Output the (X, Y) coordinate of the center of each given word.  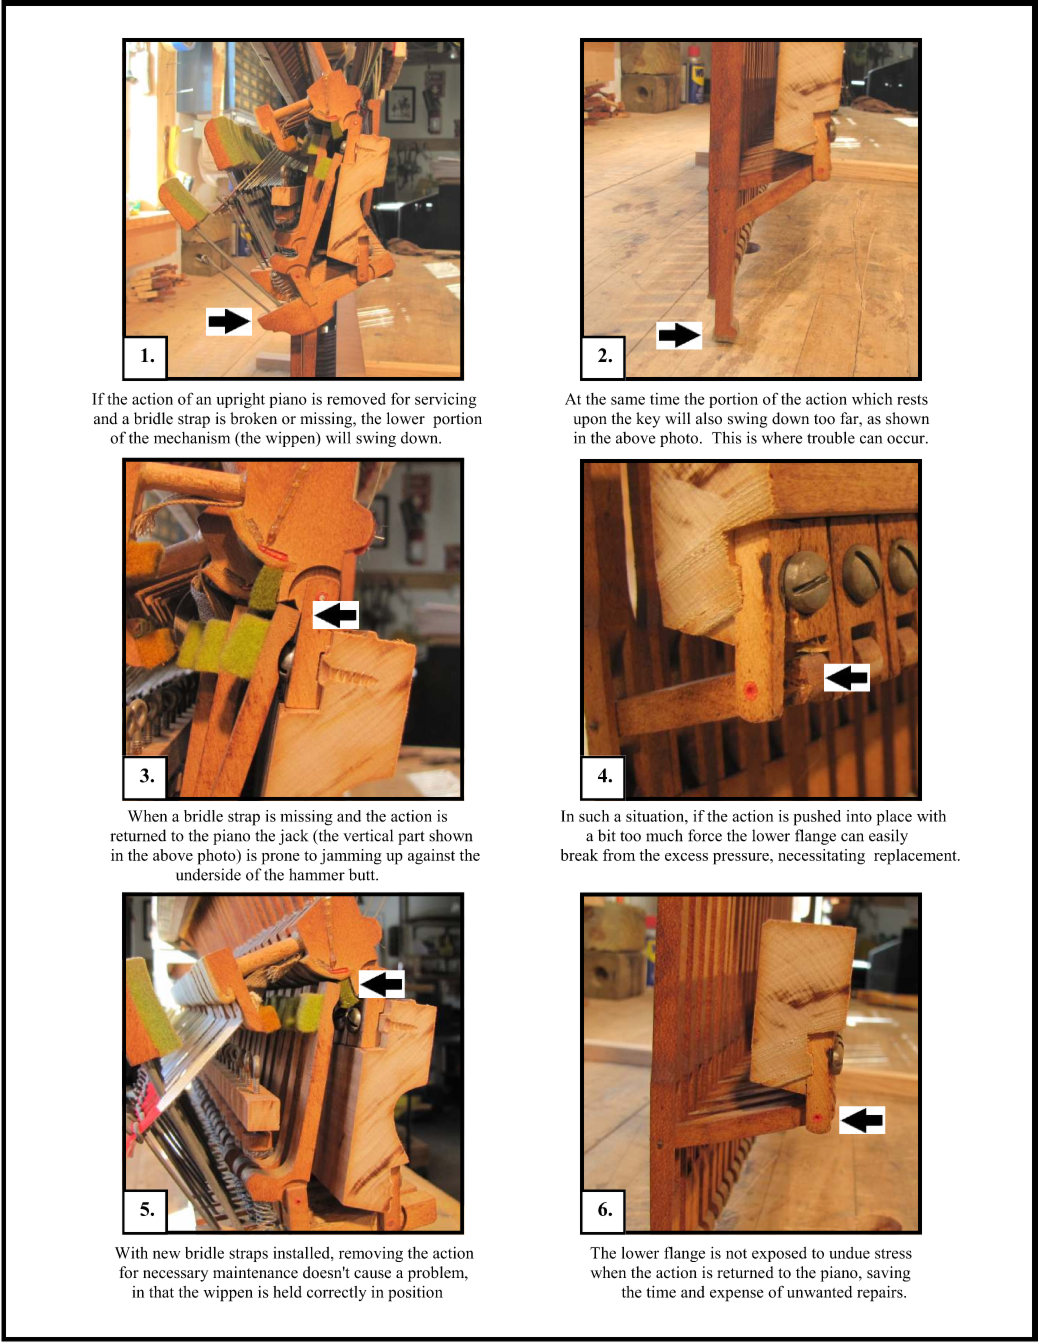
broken (253, 418)
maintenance (255, 1272)
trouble (831, 437)
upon (590, 422)
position (415, 1294)
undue (849, 1253)
